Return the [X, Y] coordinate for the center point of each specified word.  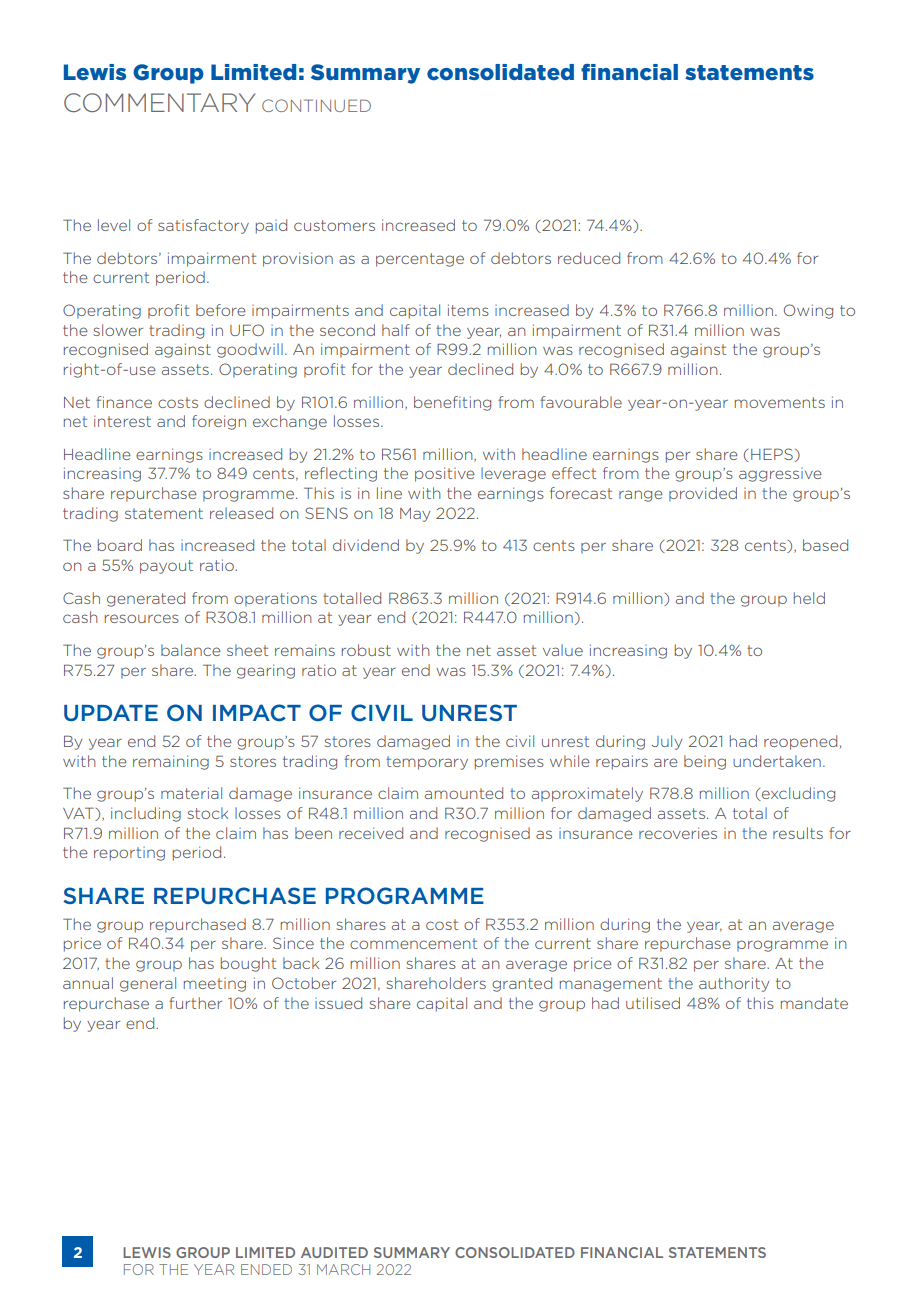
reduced [589, 258]
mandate [814, 1003]
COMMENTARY [159, 102]
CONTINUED [316, 105]
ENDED [266, 1269]
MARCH [343, 1269]
